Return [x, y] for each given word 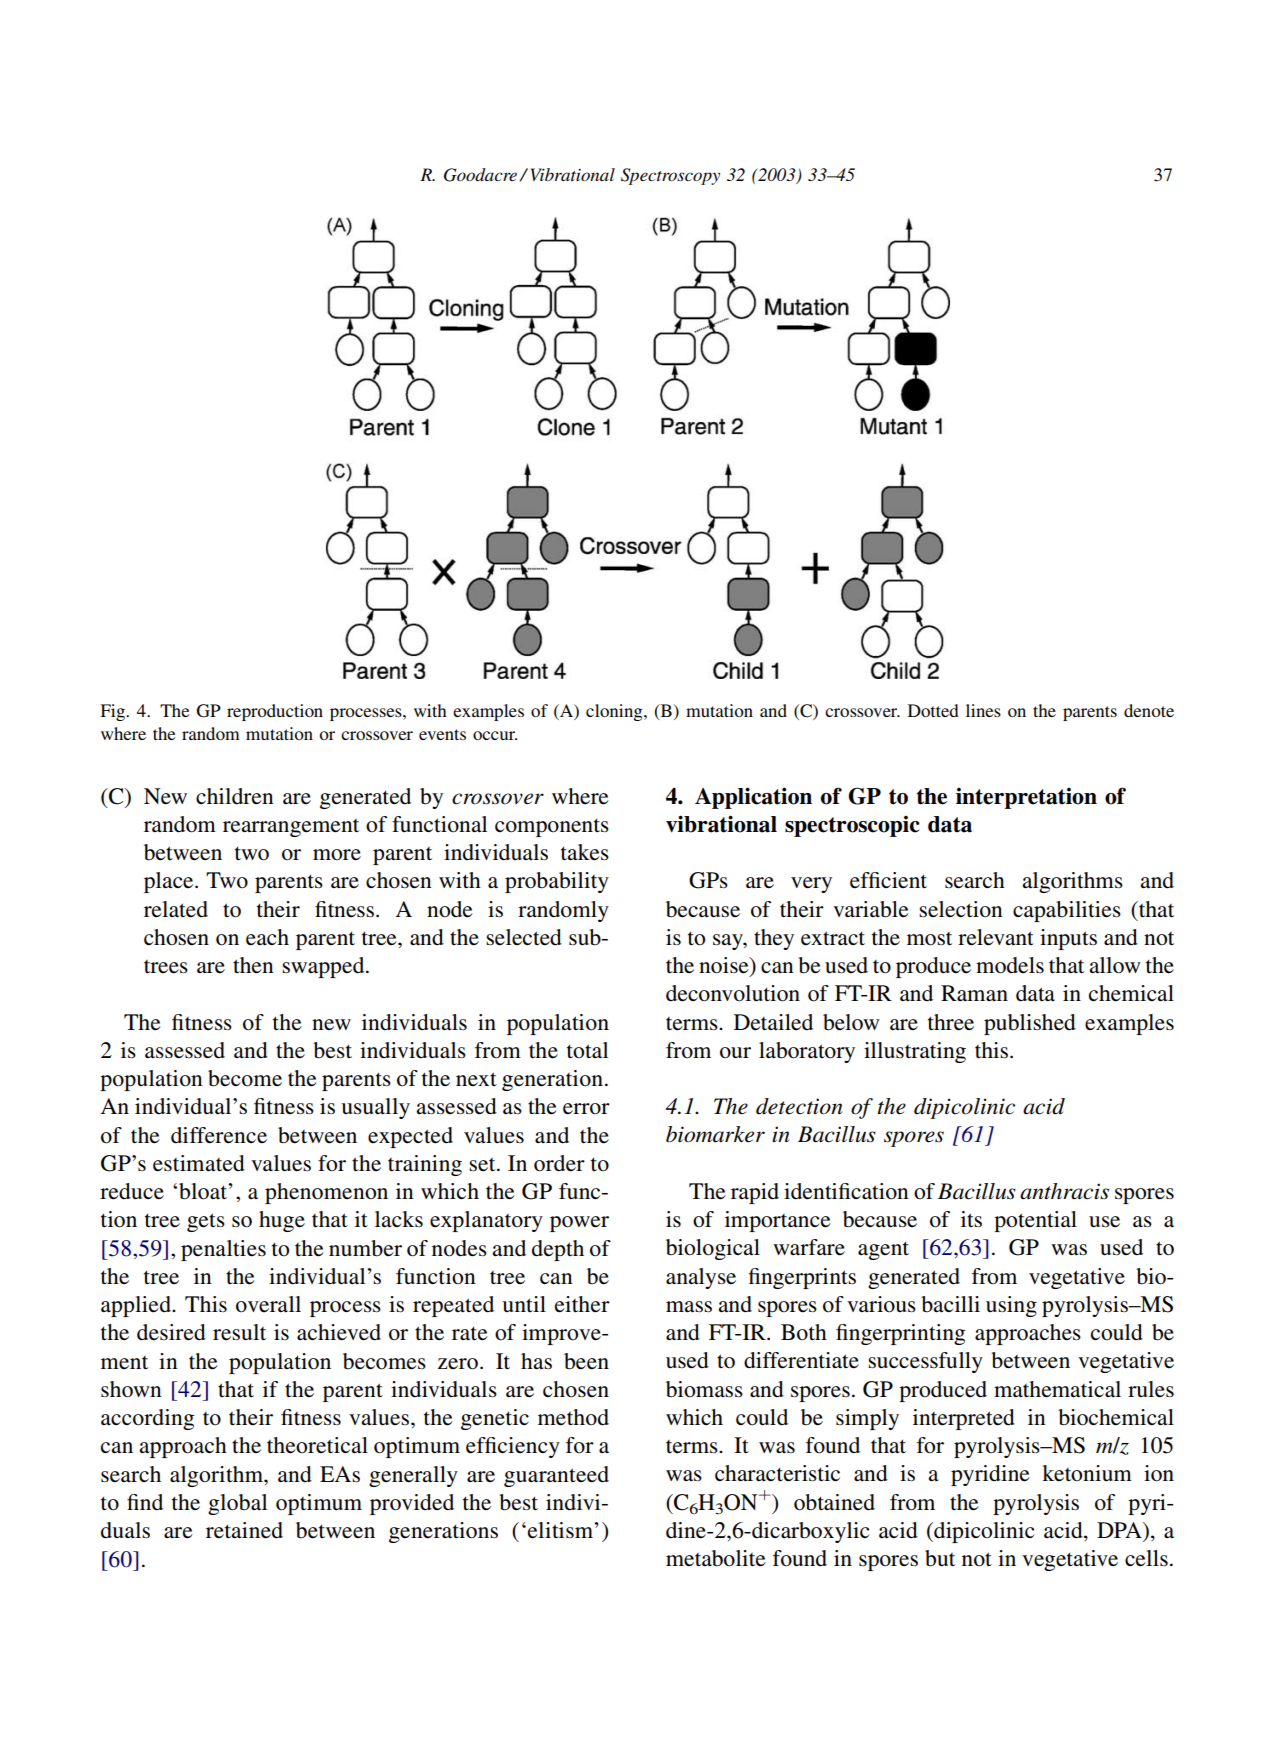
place [170, 882]
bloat [204, 1191]
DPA [1120, 1530]
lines [983, 710]
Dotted [933, 710]
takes [585, 852]
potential [1035, 1221]
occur [495, 735]
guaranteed [556, 1476]
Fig [114, 712]
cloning [615, 712]
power [579, 1224]
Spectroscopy [670, 176]
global [237, 1504]
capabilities [1067, 911]
